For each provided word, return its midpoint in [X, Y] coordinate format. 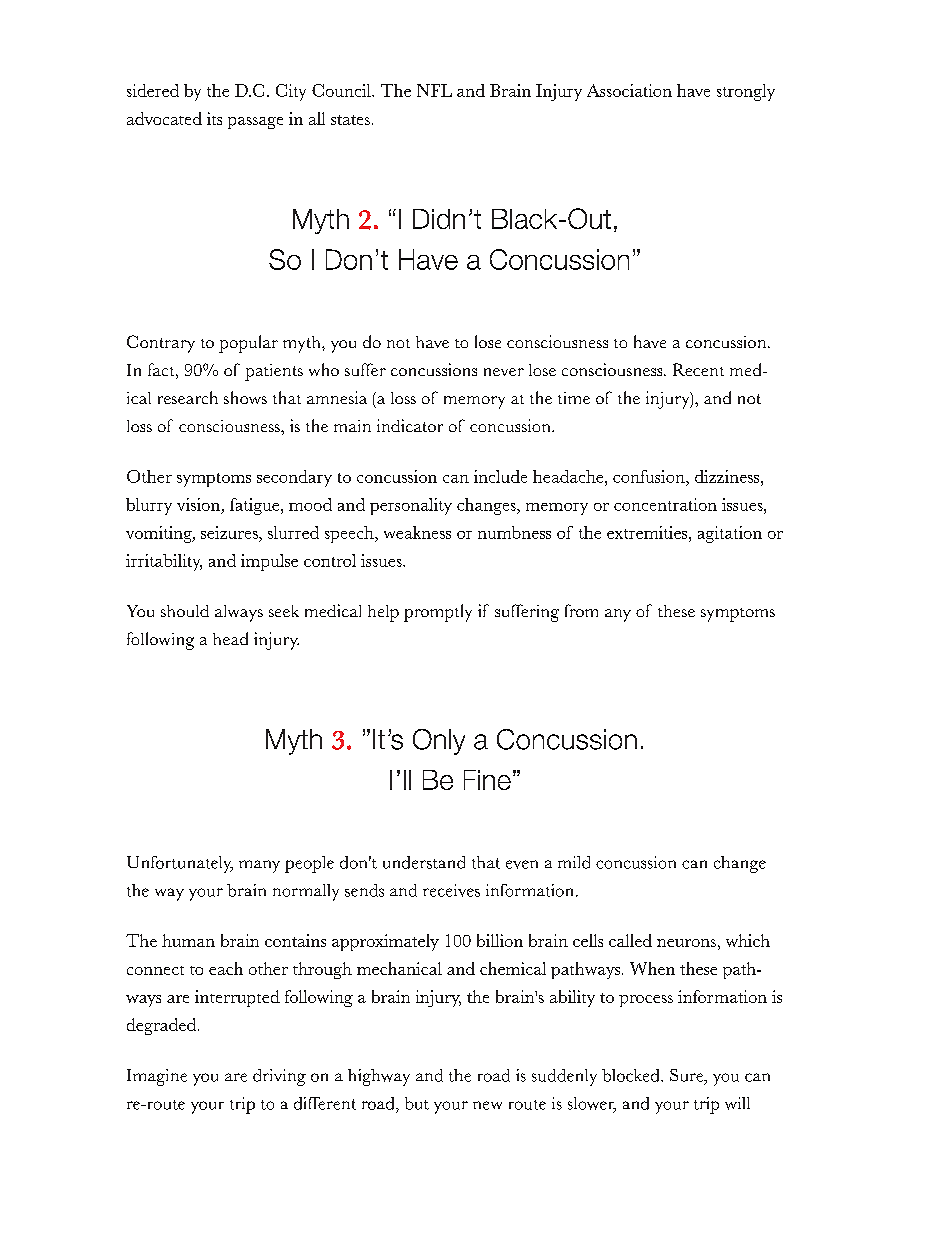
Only [439, 742]
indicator [410, 425]
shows [245, 397]
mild [574, 862]
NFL [434, 90]
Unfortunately [180, 864]
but [417, 1103]
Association [629, 90]
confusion [650, 476]
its [214, 118]
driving [279, 1077]
